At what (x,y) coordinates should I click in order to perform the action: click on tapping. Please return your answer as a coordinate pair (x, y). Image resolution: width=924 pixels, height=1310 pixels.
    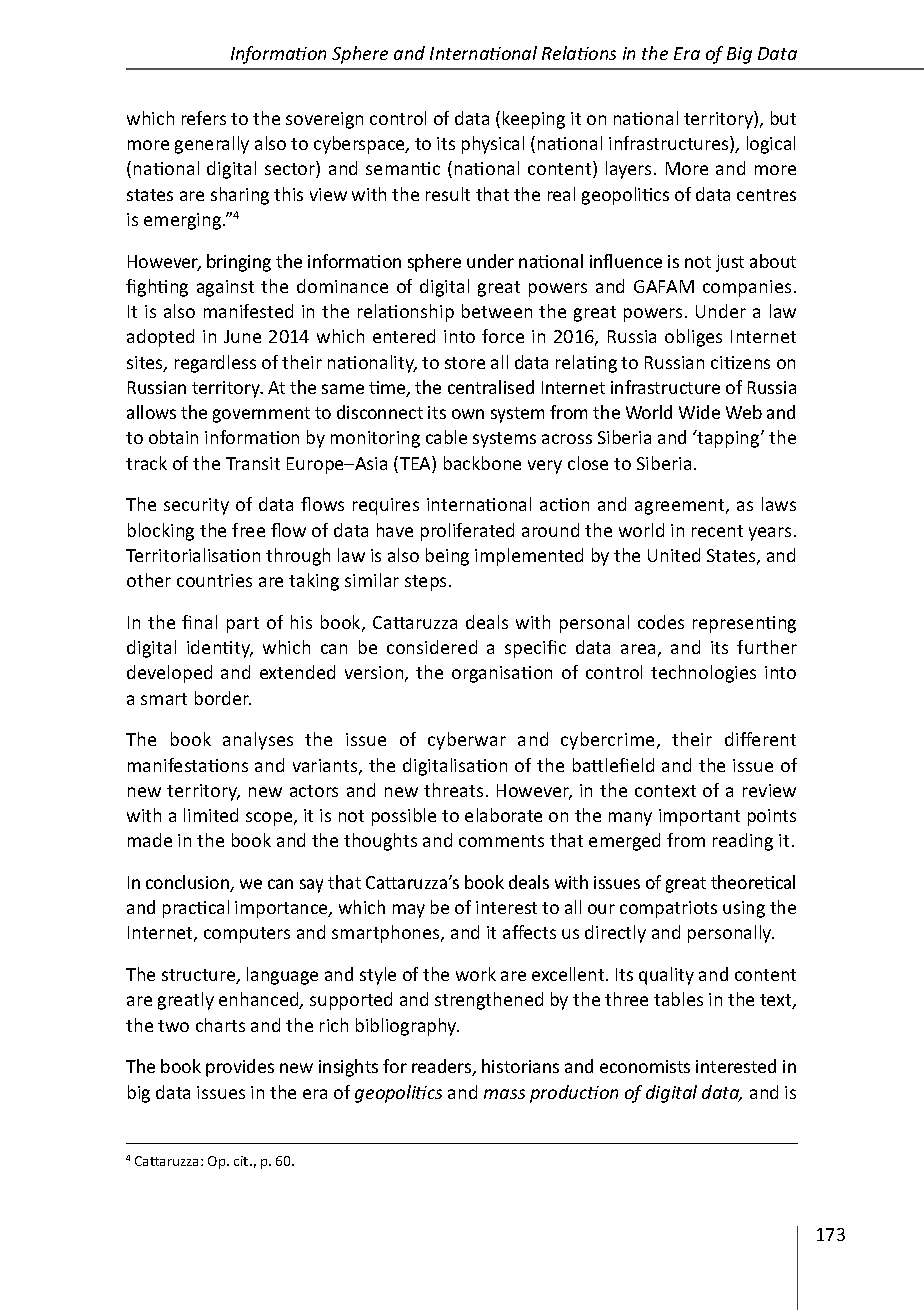
    Looking at the image, I should click on (729, 439).
